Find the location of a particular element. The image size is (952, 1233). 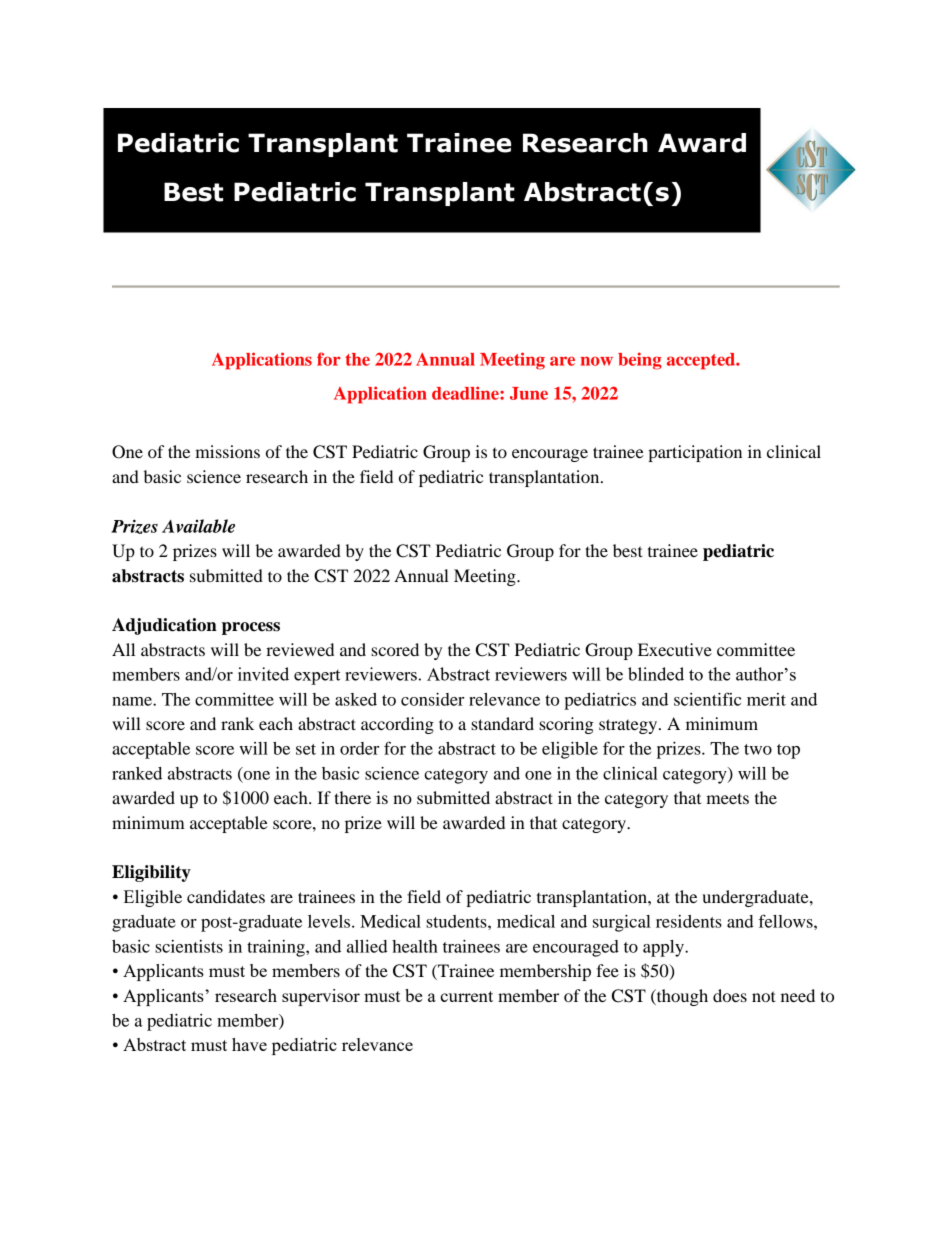

have is located at coordinates (249, 1044).
